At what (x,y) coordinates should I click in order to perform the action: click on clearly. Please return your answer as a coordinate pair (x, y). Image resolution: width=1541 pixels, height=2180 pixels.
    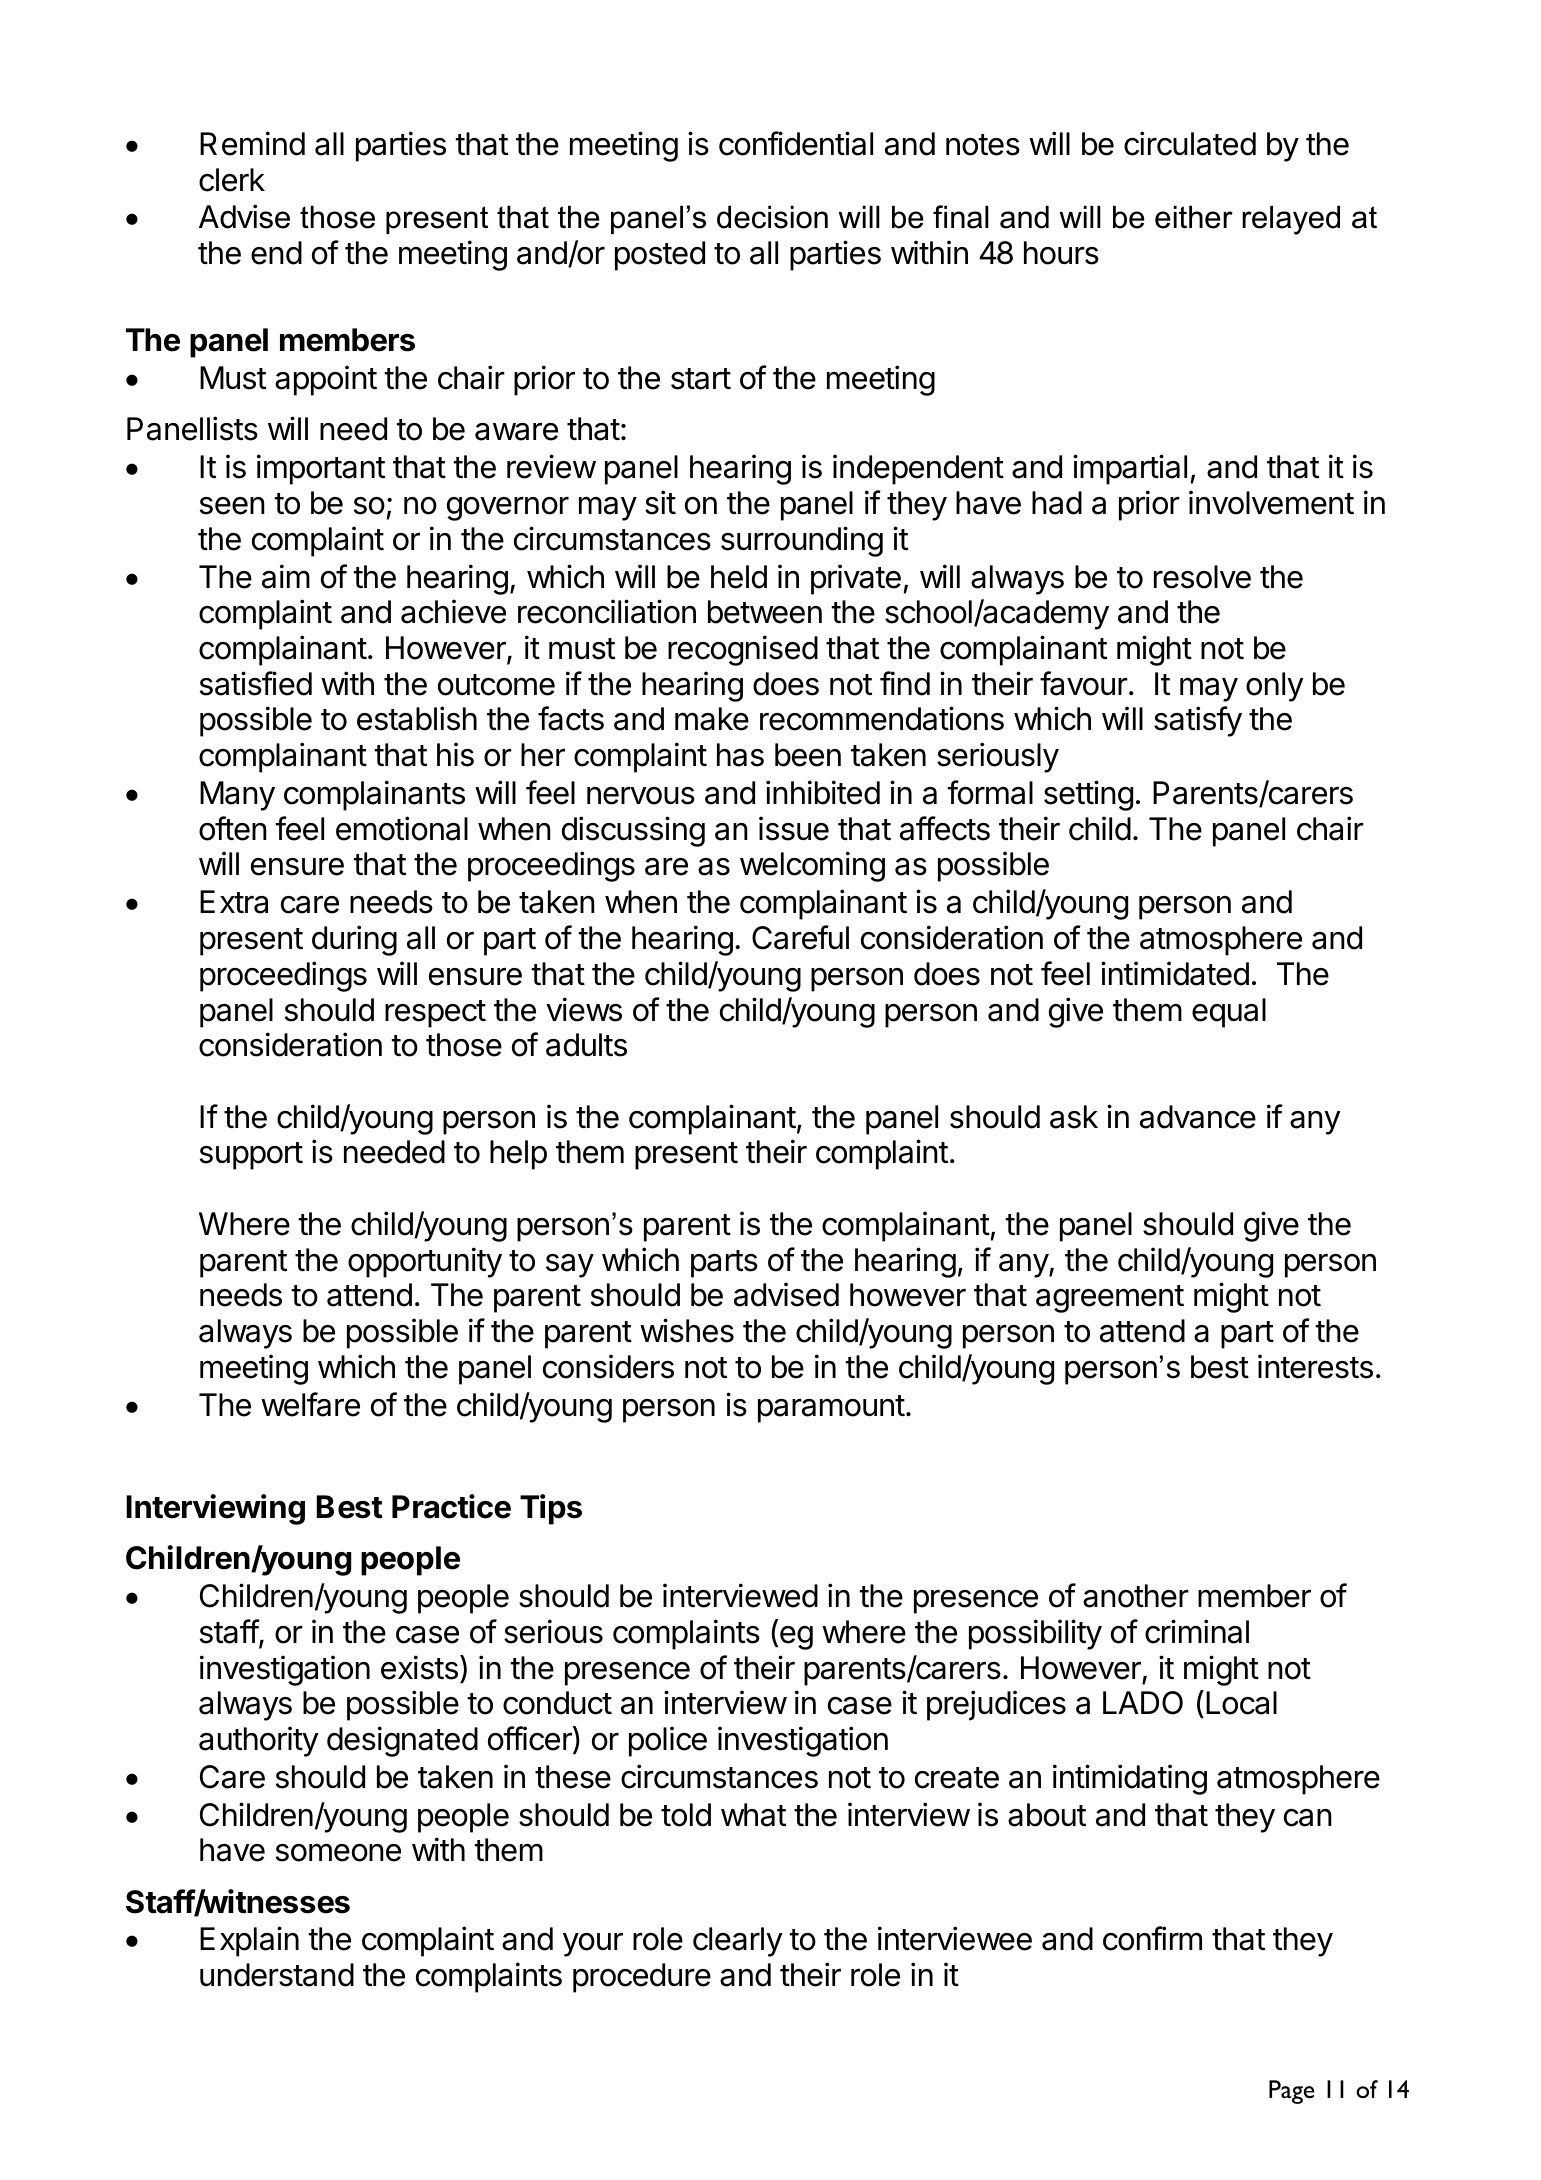
    Looking at the image, I should click on (738, 1942).
